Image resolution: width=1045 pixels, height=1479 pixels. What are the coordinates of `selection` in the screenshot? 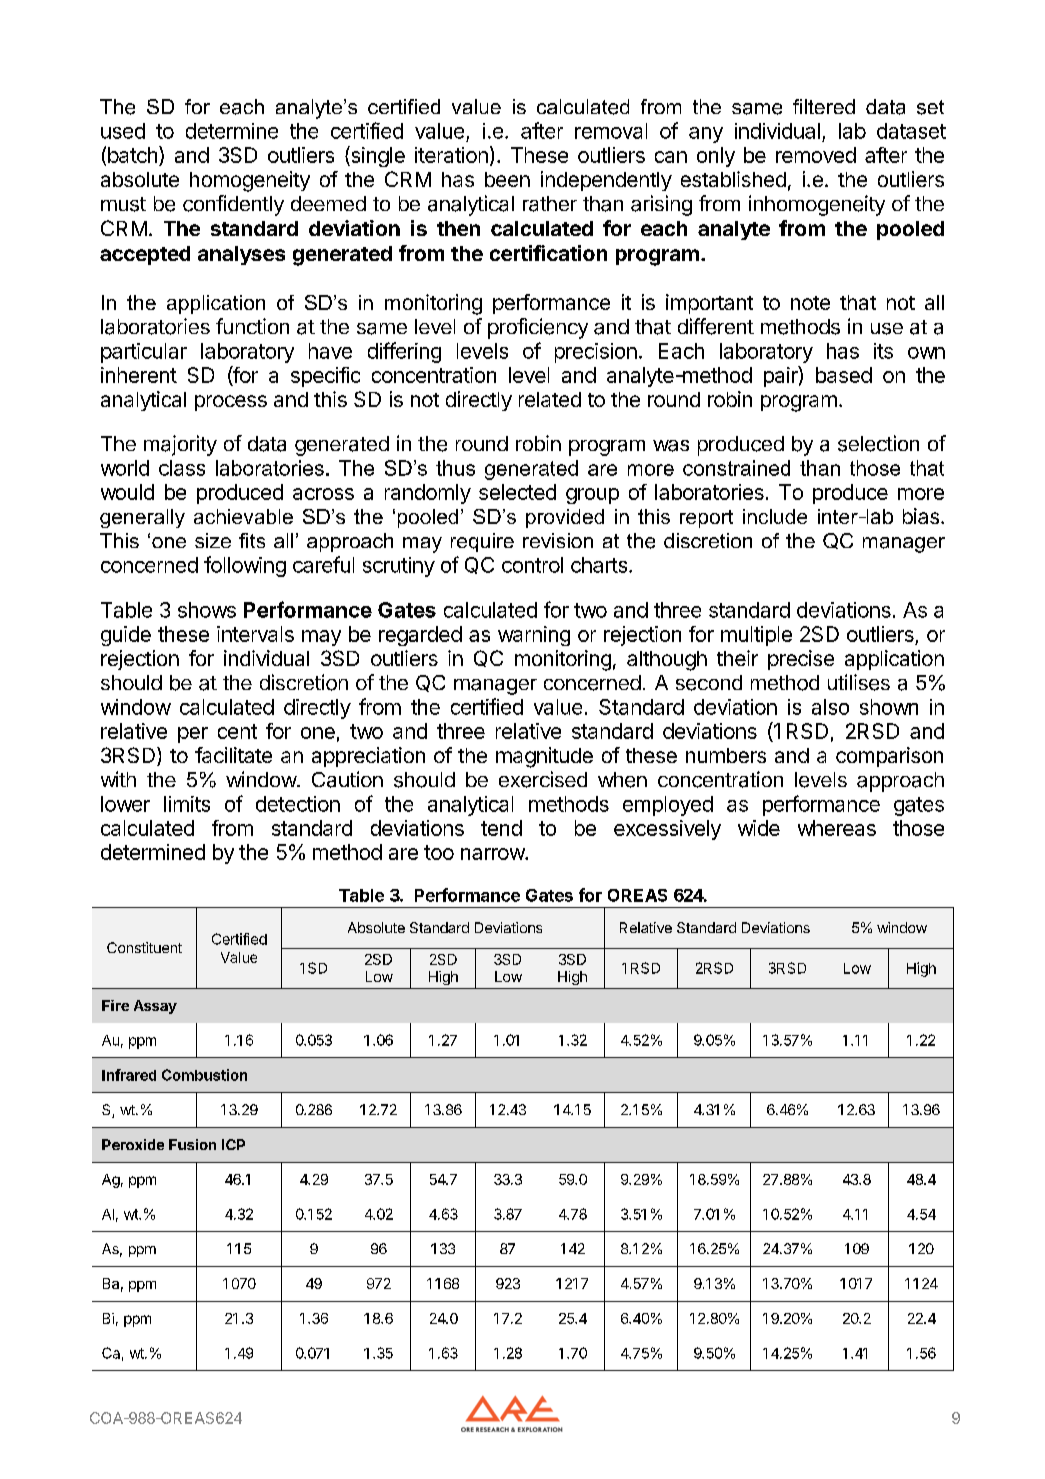 It's located at (878, 443).
